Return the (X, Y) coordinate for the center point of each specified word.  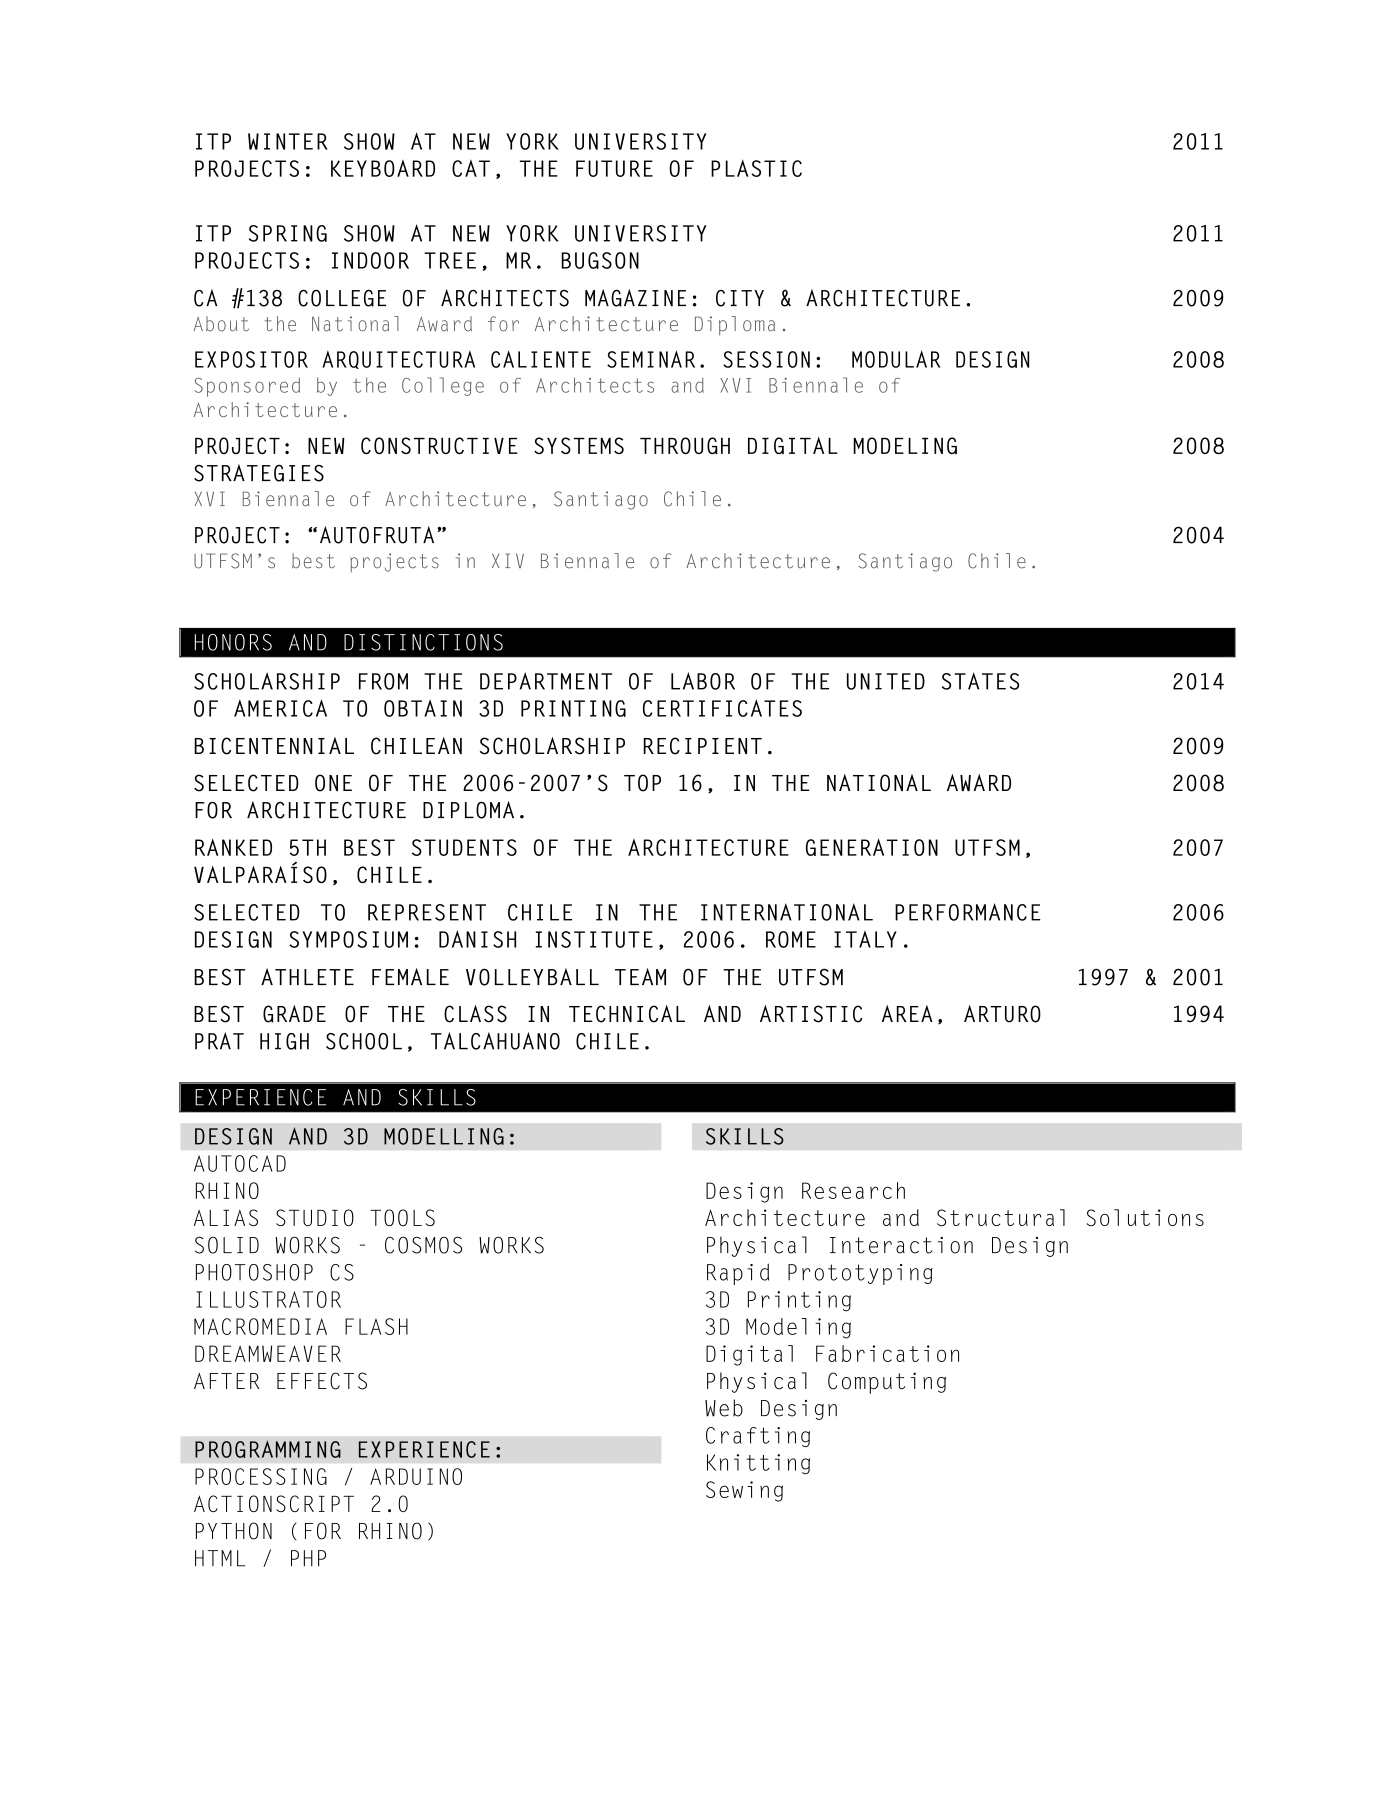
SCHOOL (364, 1041)
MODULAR (896, 359)
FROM (383, 681)
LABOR (703, 681)
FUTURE (614, 168)
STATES (980, 681)
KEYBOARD (383, 168)
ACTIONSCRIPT (274, 1503)
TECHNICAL (627, 1014)
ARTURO (1002, 1014)
